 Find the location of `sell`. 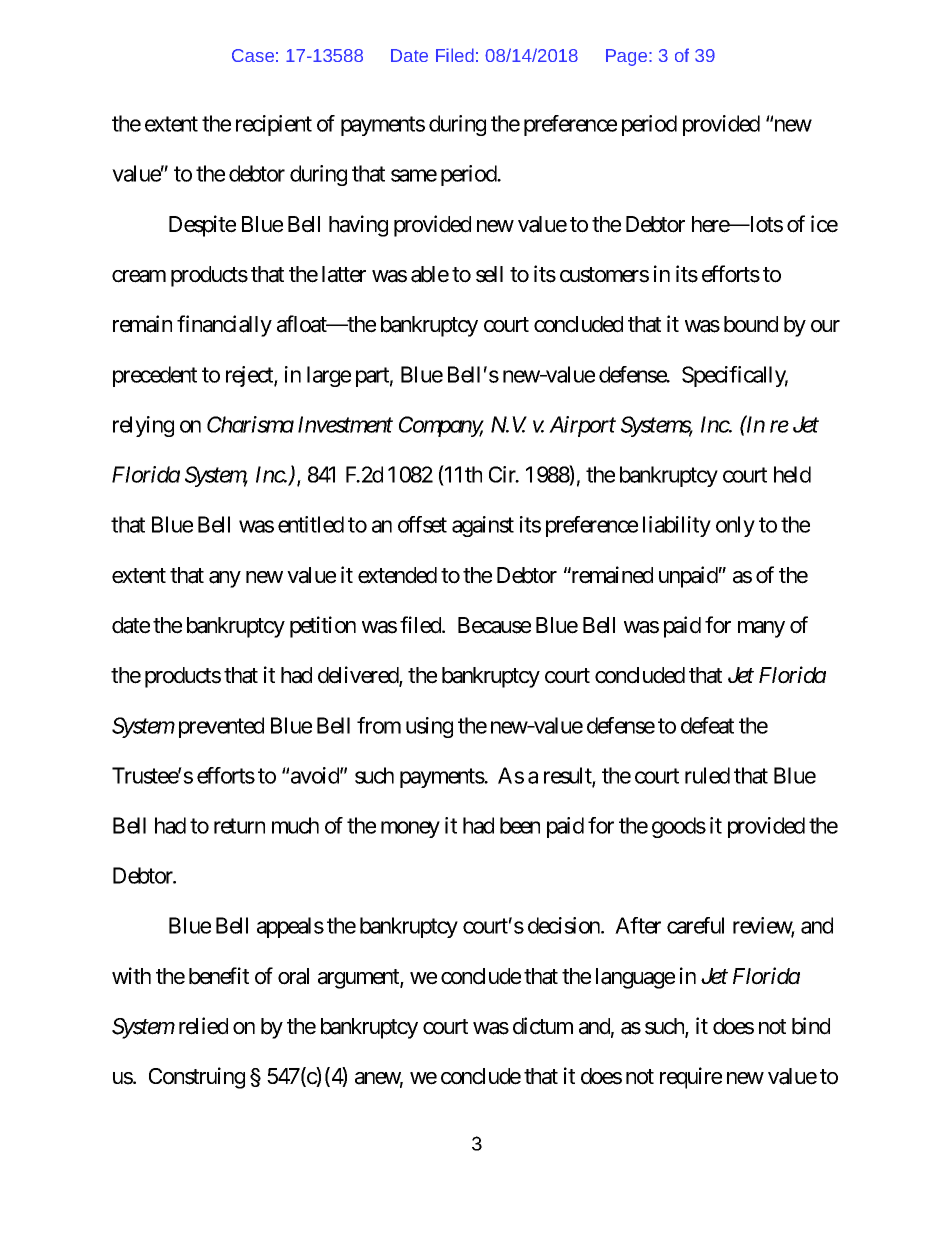

sell is located at coordinates (489, 274).
